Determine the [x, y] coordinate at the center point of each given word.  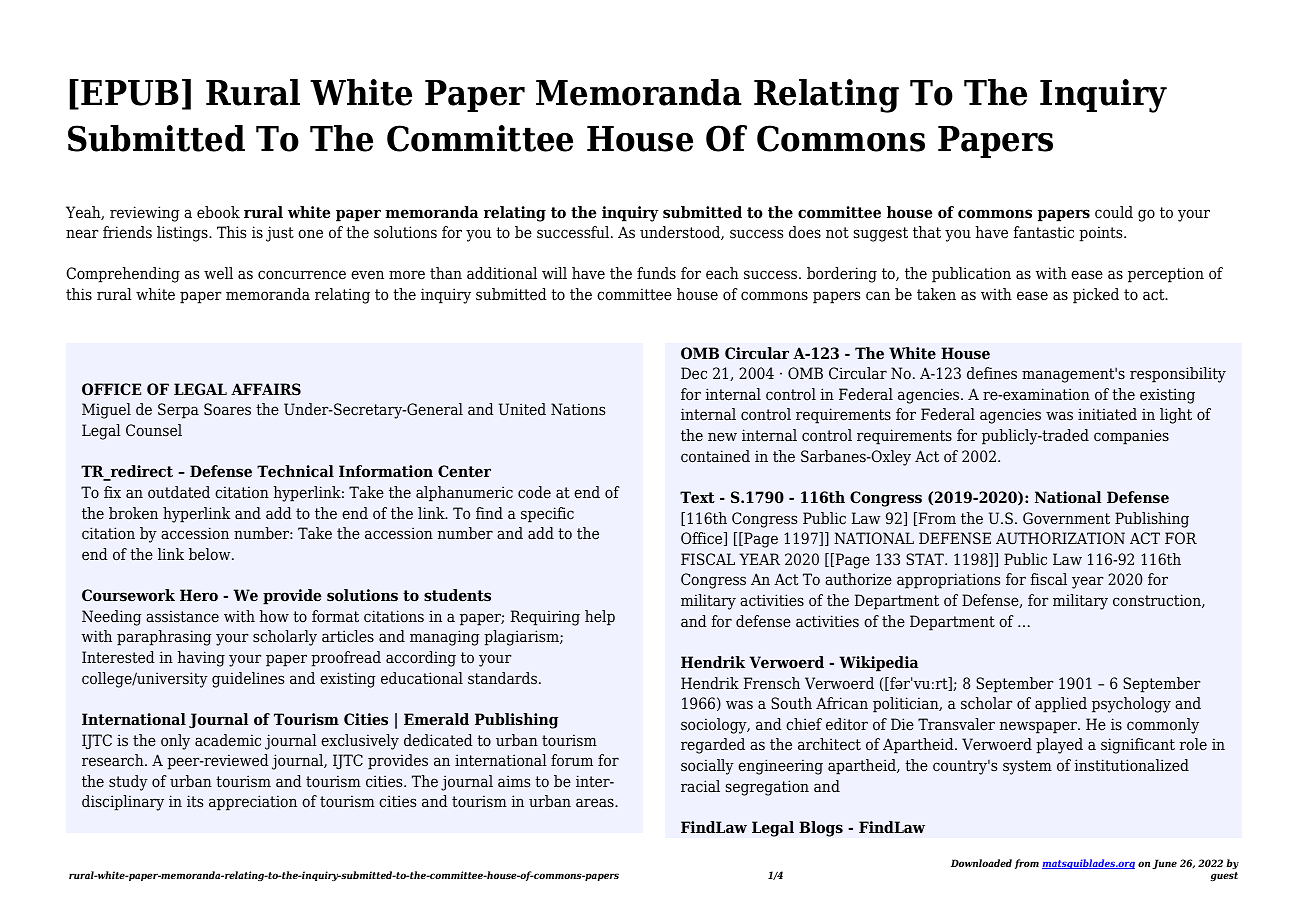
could [1114, 212]
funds [656, 273]
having [201, 659]
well [218, 273]
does [805, 232]
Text [697, 497]
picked [1096, 296]
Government [1066, 518]
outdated [179, 492]
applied [1061, 705]
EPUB [130, 93]
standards [502, 678]
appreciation [253, 803]
